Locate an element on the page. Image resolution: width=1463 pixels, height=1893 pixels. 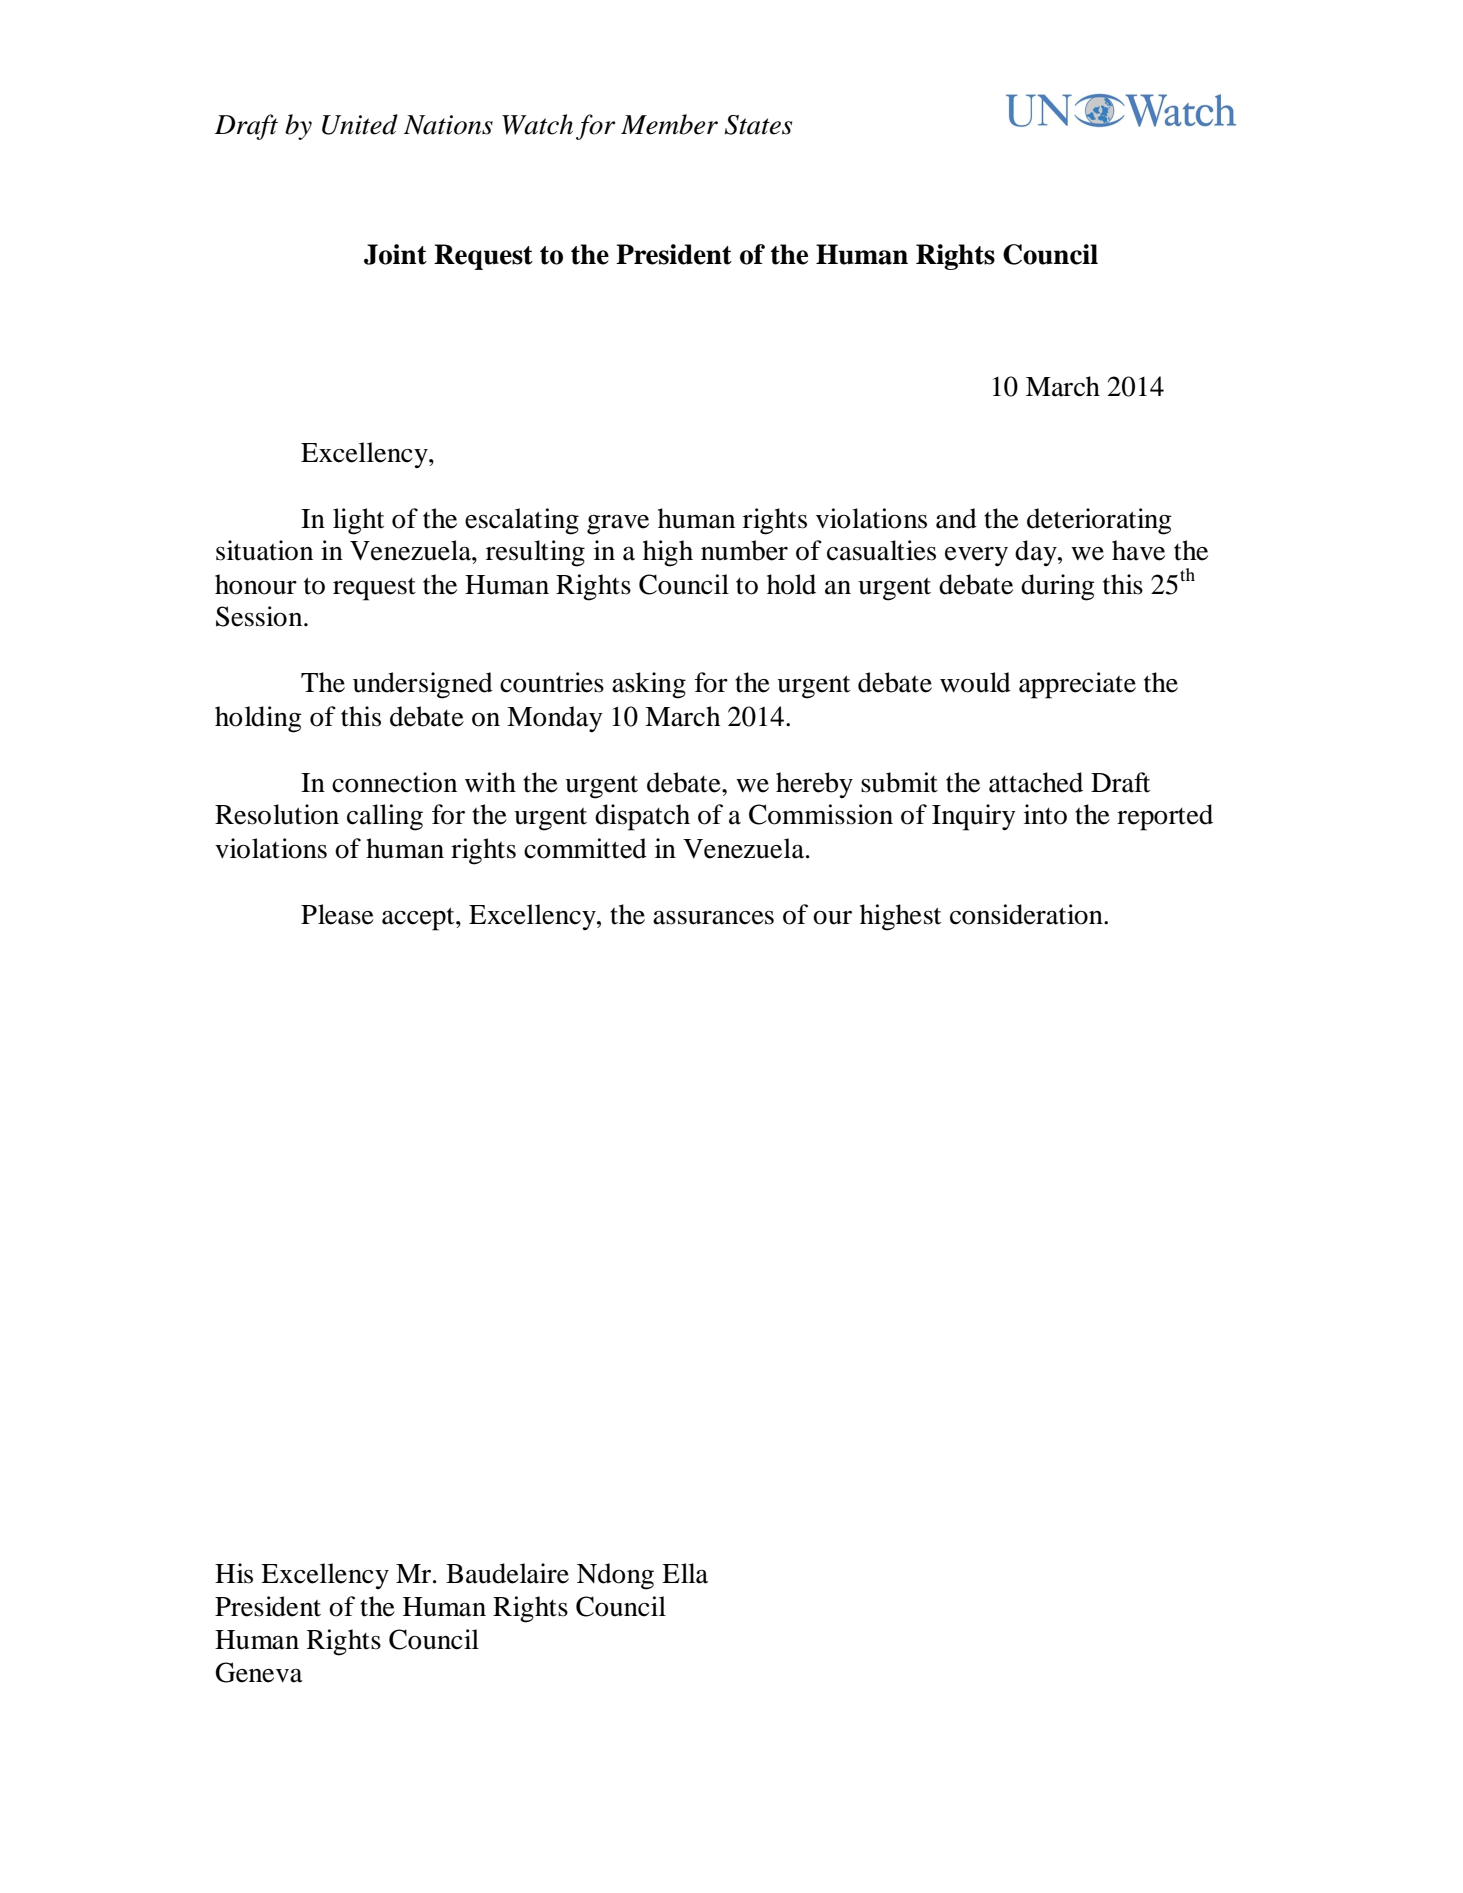
Baudelaire is located at coordinates (507, 1573).
